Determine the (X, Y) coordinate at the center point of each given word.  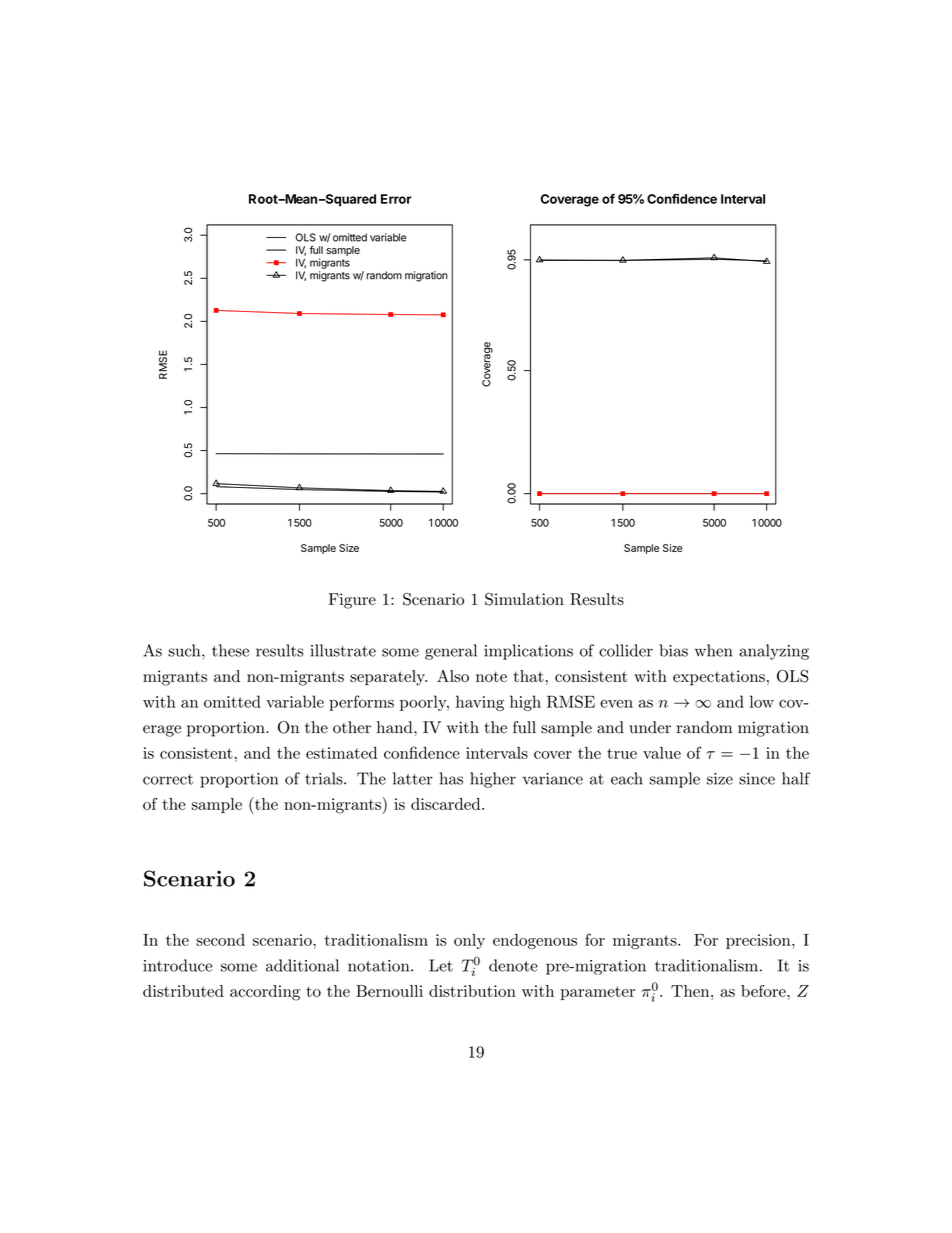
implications (528, 652)
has (451, 778)
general (451, 652)
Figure (352, 601)
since (757, 779)
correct (168, 779)
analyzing (774, 652)
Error (396, 199)
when (713, 650)
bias (674, 650)
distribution (472, 991)
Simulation (524, 599)
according (265, 993)
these (230, 650)
